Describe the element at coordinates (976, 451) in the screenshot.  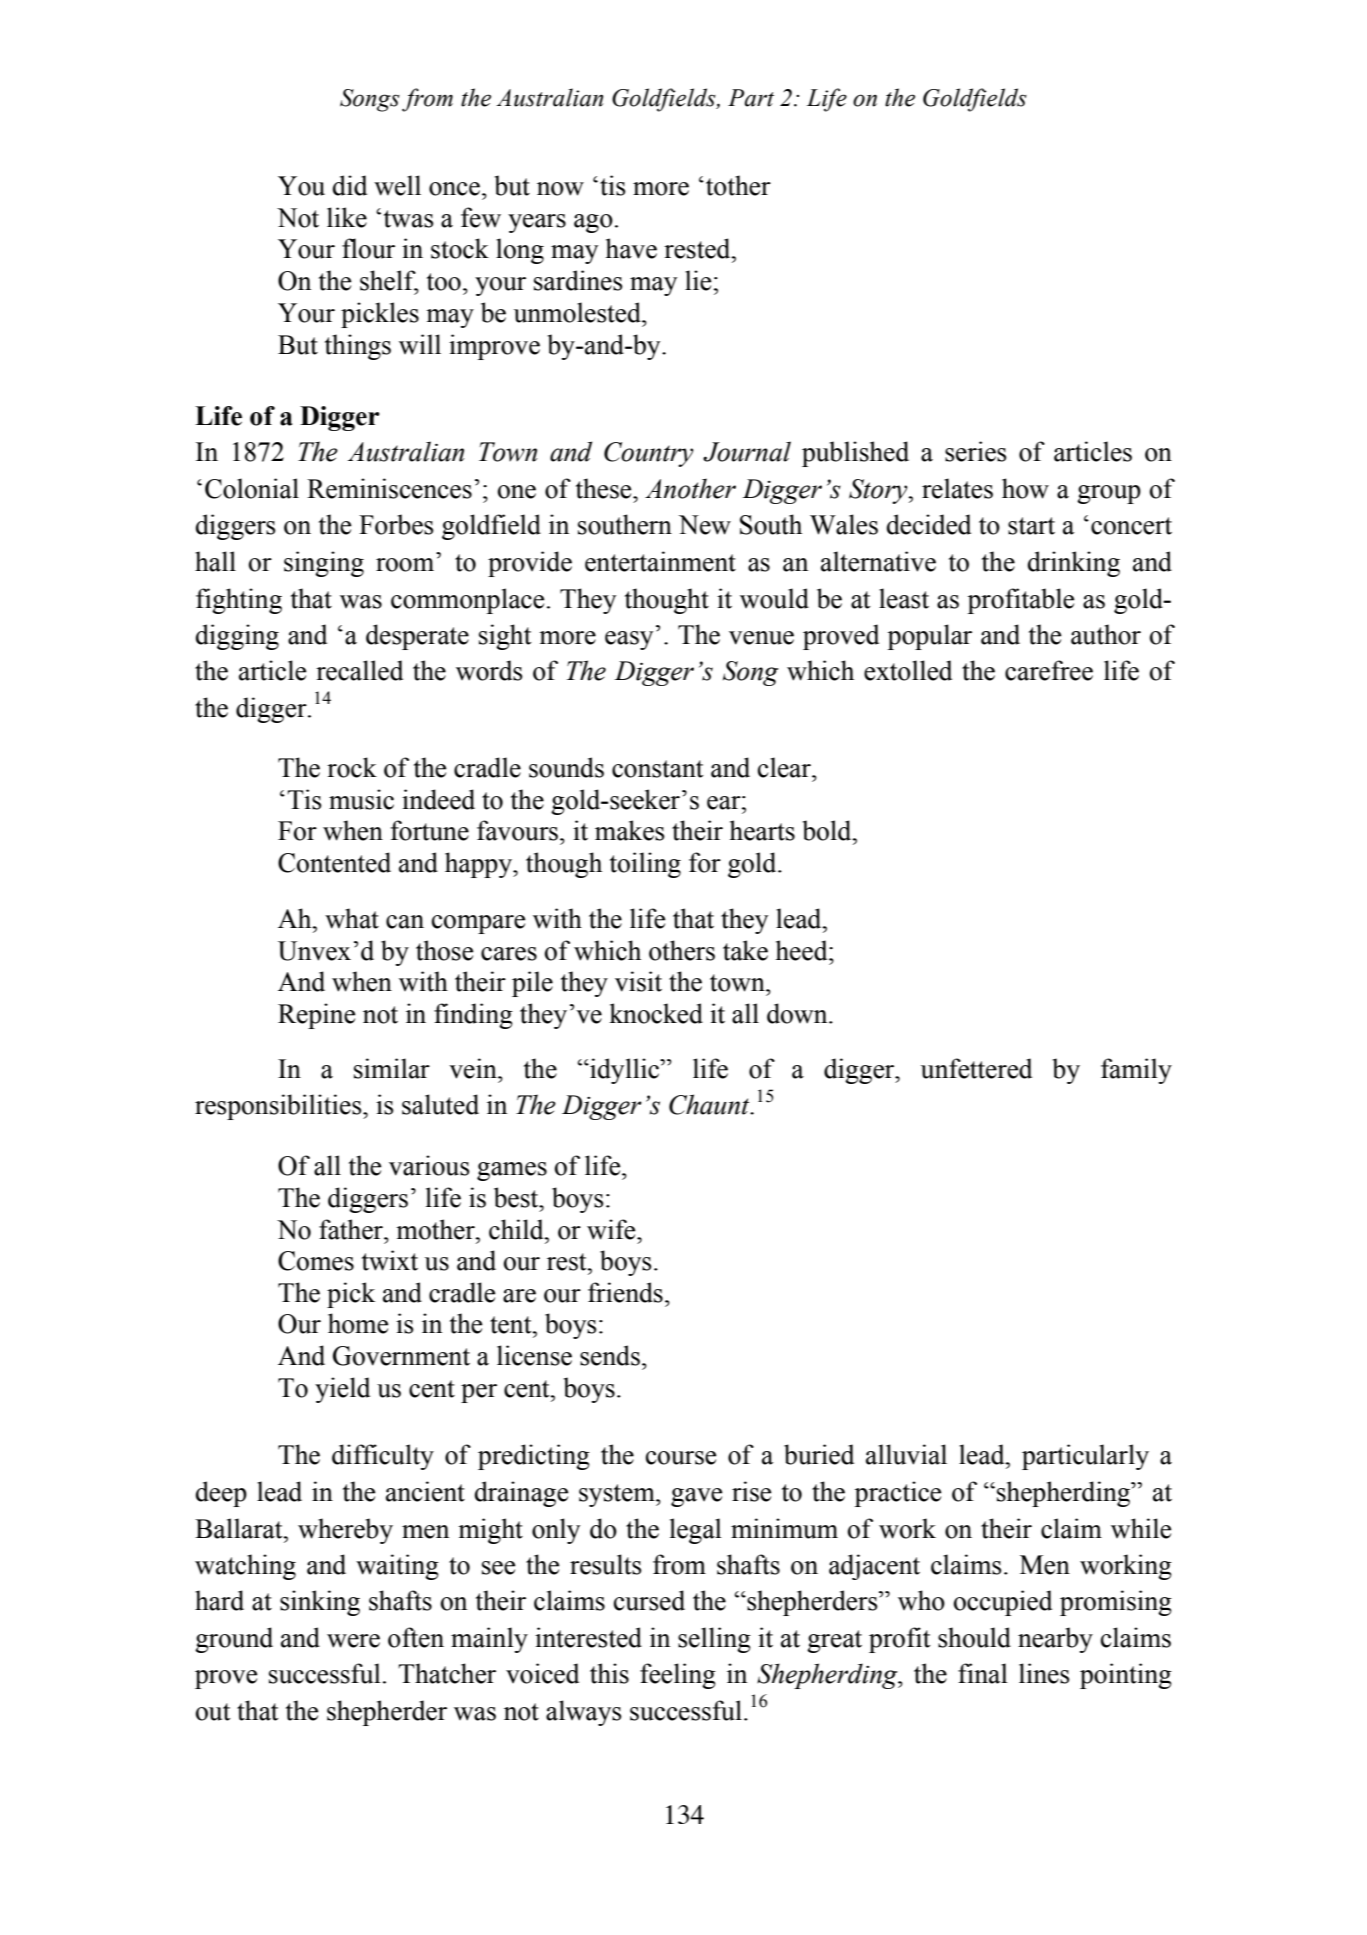
I see `series` at that location.
